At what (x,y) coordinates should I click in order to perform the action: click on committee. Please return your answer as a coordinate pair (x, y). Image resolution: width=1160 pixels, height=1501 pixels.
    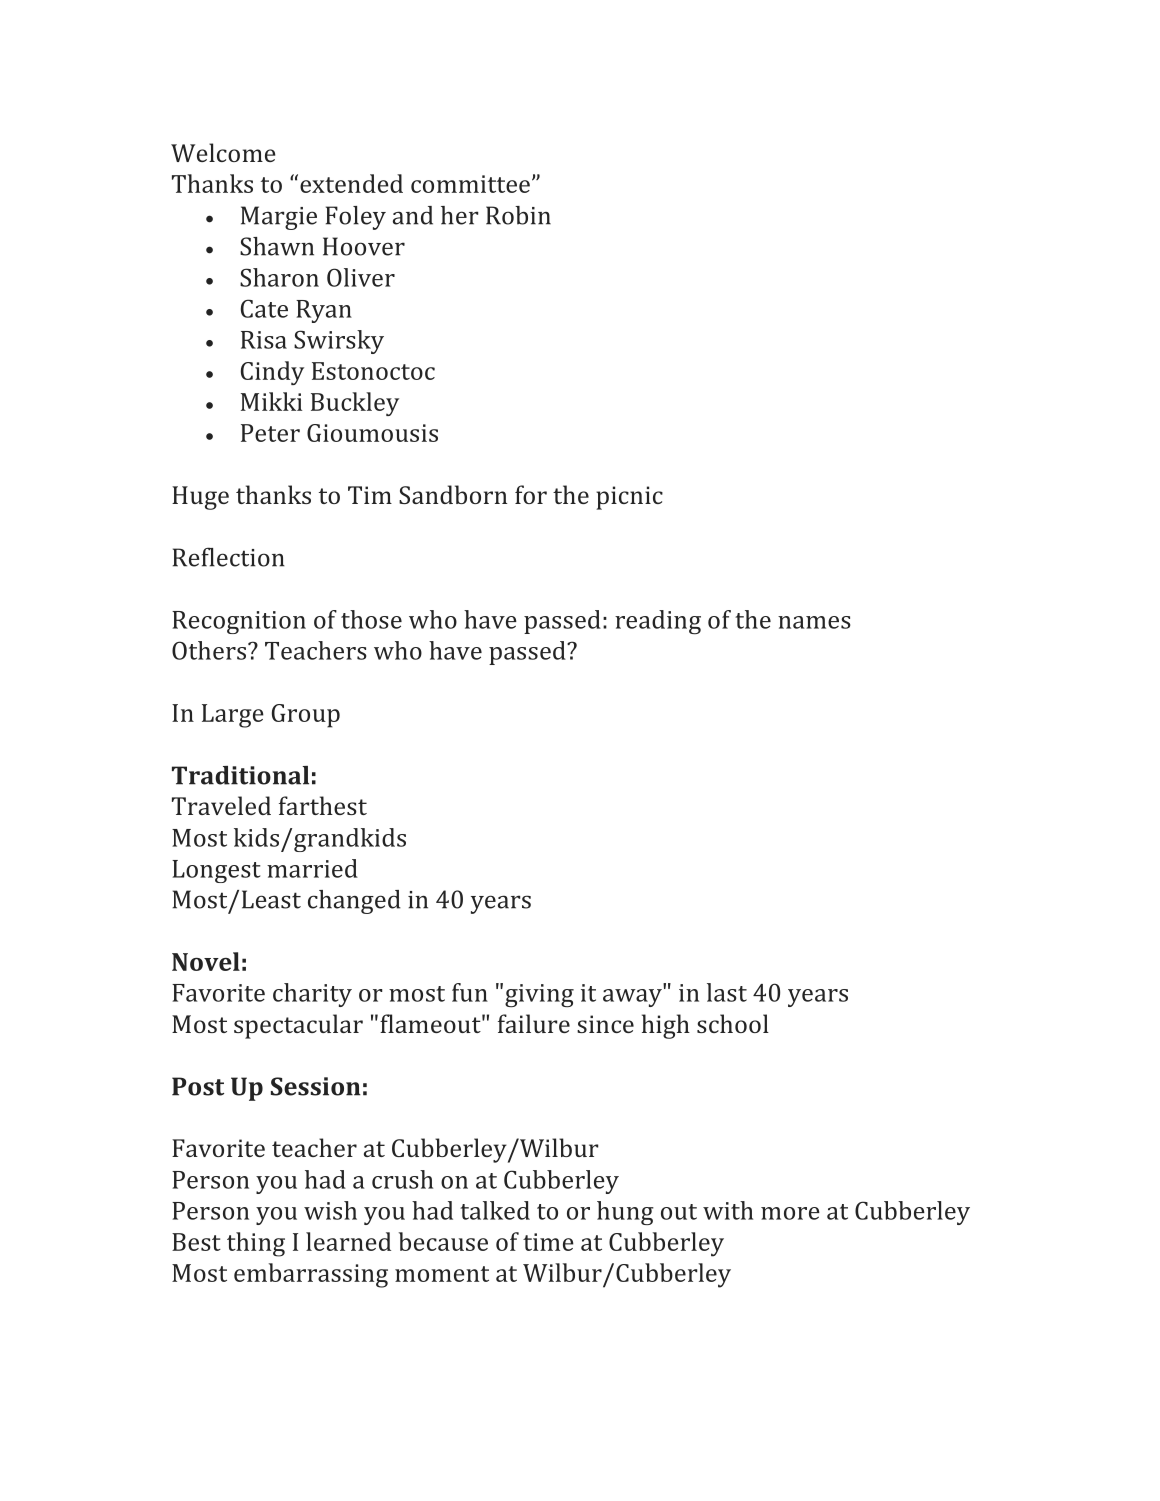
    Looking at the image, I should click on (470, 184).
